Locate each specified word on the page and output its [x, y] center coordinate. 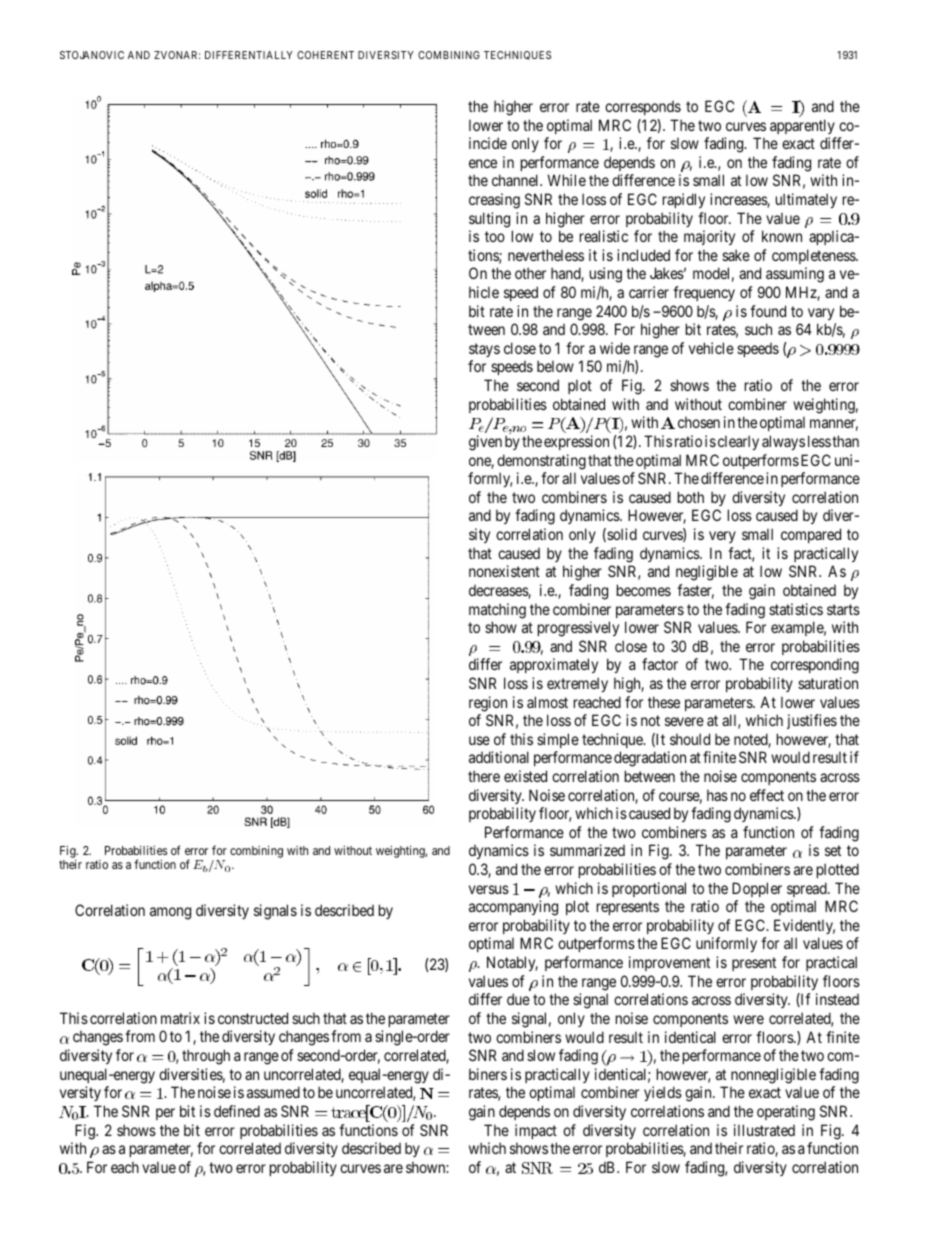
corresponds [643, 108]
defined [237, 1111]
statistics [796, 609]
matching [497, 611]
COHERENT [325, 55]
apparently [802, 126]
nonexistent [504, 571]
